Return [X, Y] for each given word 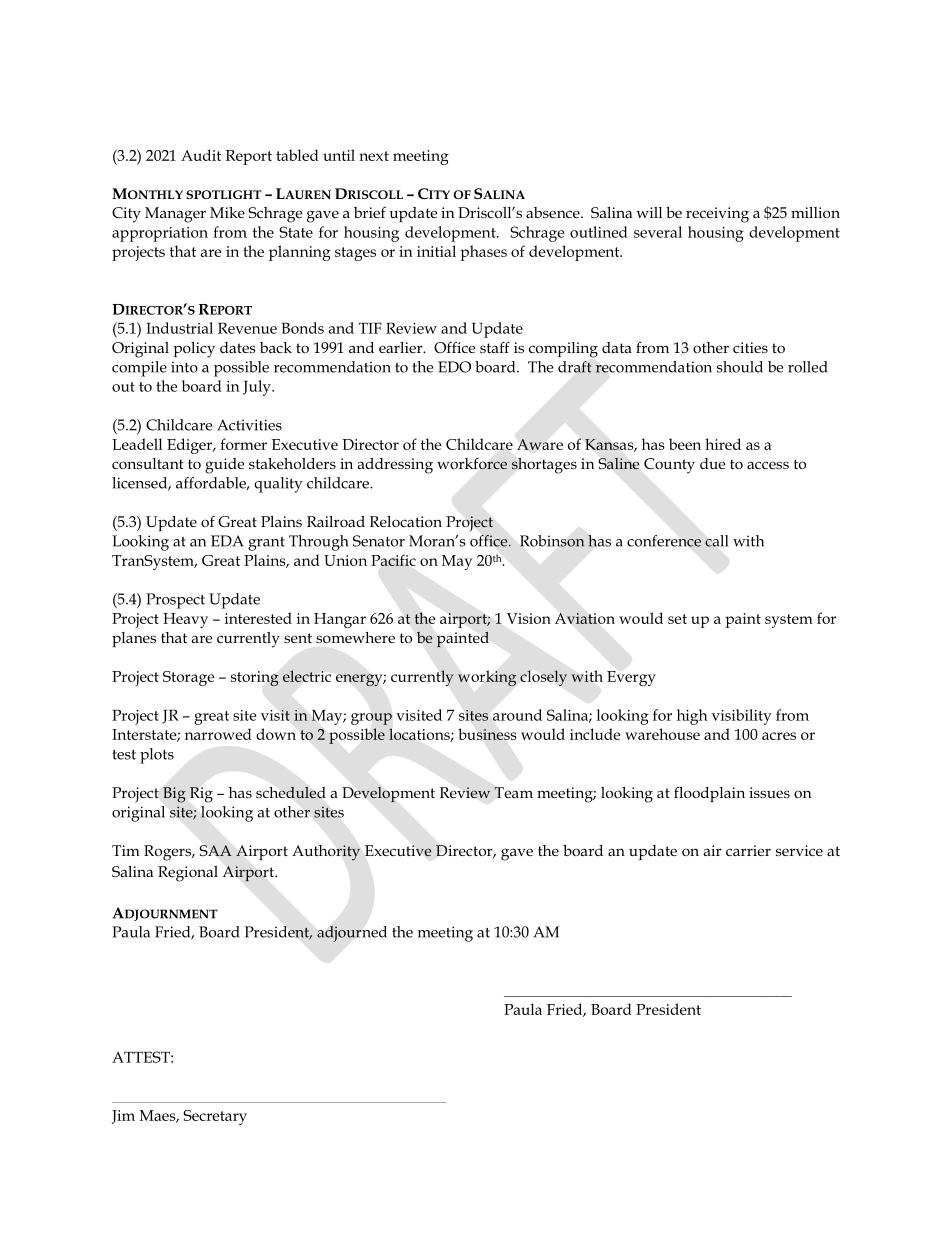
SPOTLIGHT [224, 194]
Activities [249, 425]
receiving [717, 215]
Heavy [185, 620]
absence [554, 212]
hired [723, 444]
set [677, 619]
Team [513, 792]
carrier [748, 850]
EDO [454, 367]
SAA [216, 850]
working [487, 678]
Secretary [215, 1117]
